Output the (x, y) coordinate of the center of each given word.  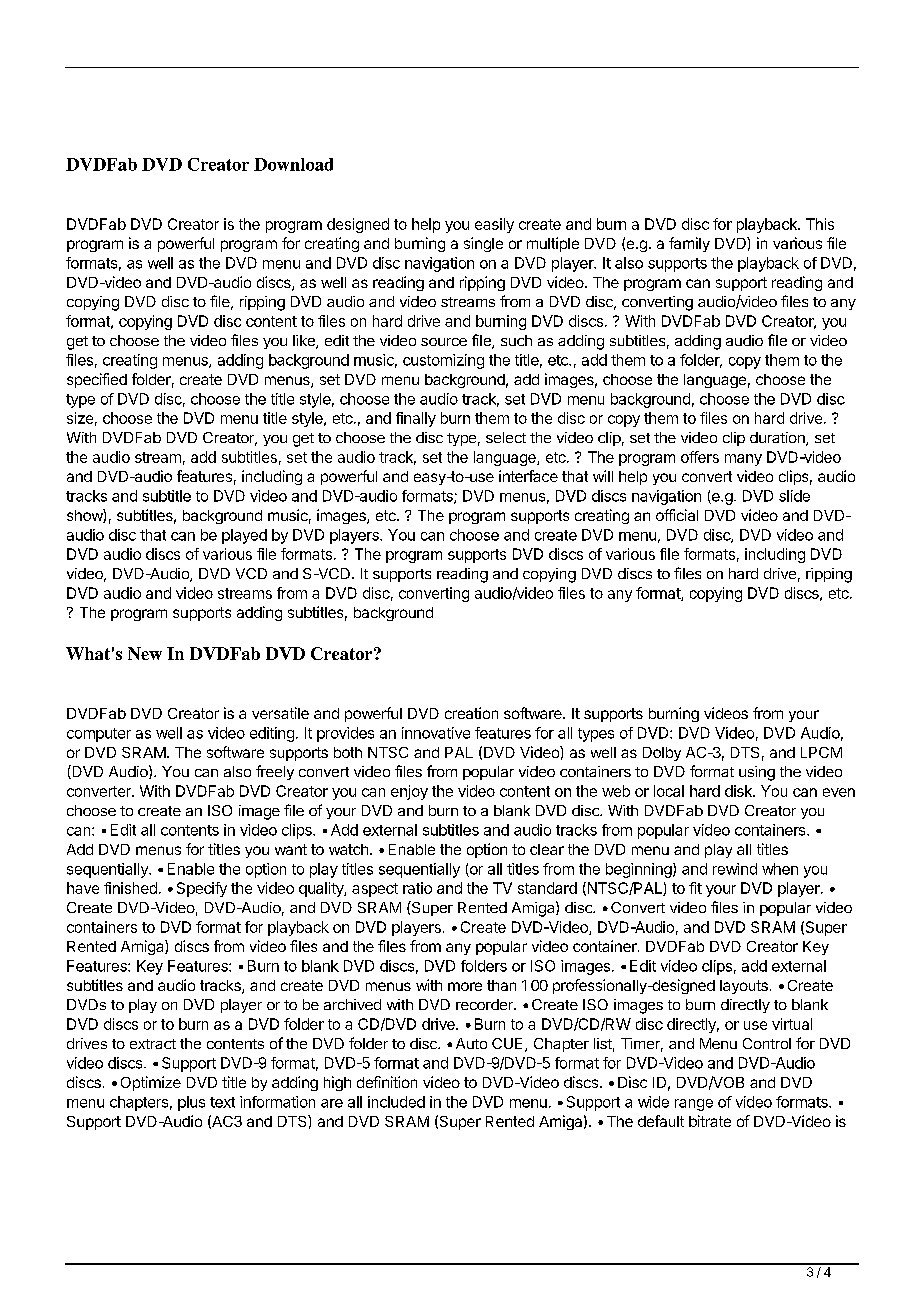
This (820, 224)
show (85, 516)
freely (275, 772)
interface (528, 476)
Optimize (151, 1083)
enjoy (409, 792)
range (694, 1105)
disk (739, 791)
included (396, 1102)
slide (794, 496)
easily (494, 225)
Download (293, 164)
